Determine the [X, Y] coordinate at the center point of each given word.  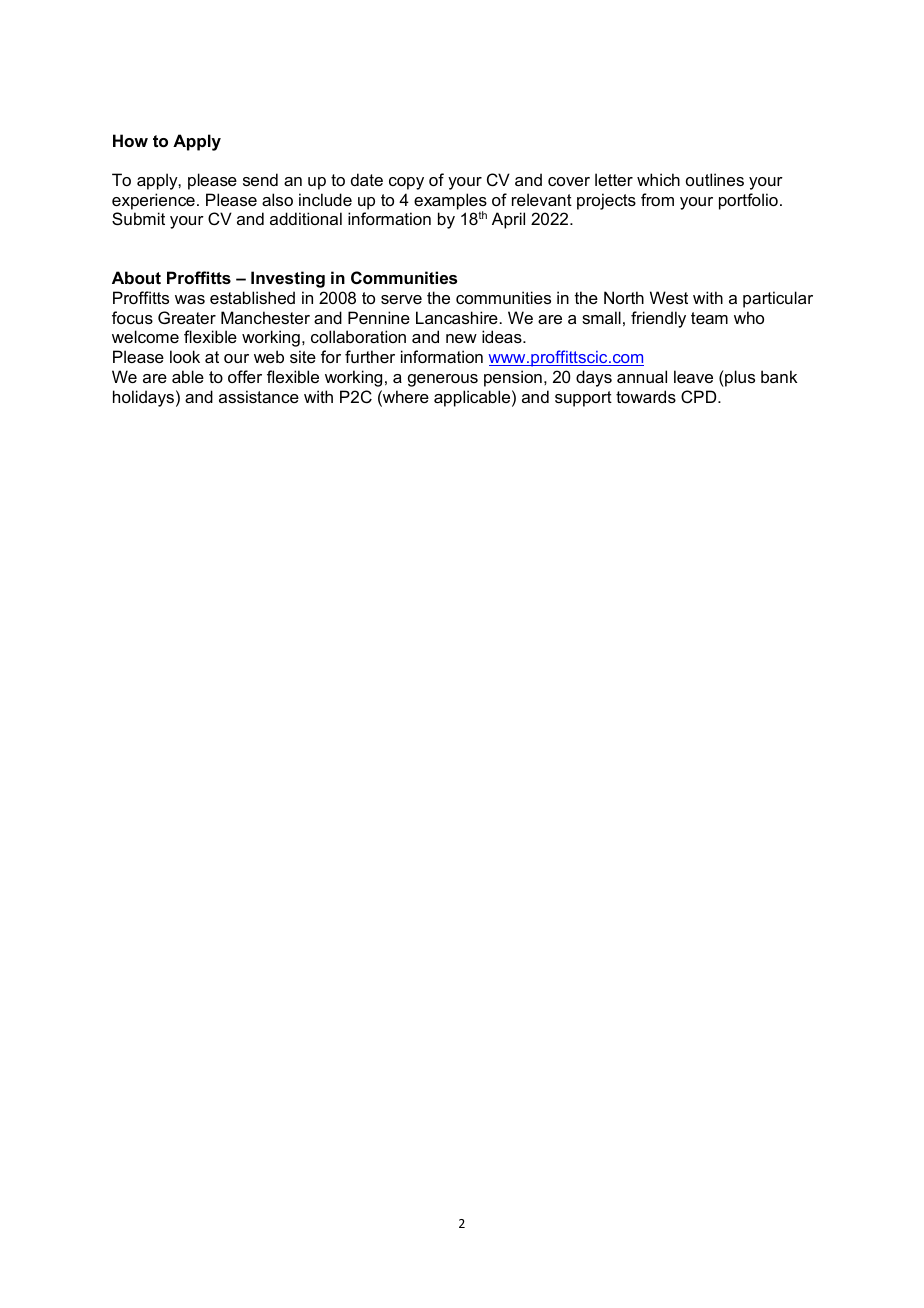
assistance [259, 396]
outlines [715, 179]
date [367, 179]
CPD [700, 396]
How [130, 140]
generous [443, 380]
